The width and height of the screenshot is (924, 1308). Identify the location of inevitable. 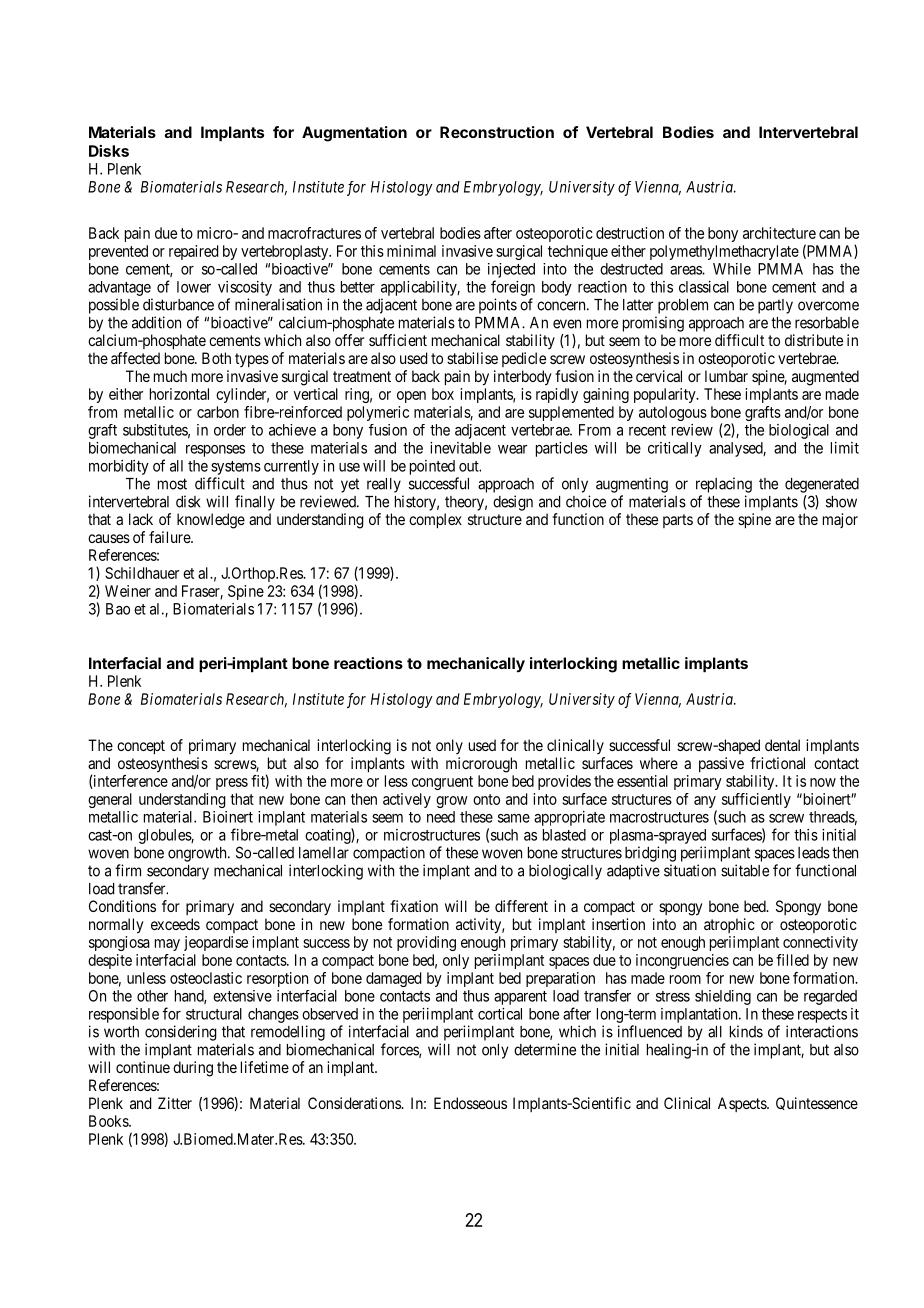
(460, 448).
